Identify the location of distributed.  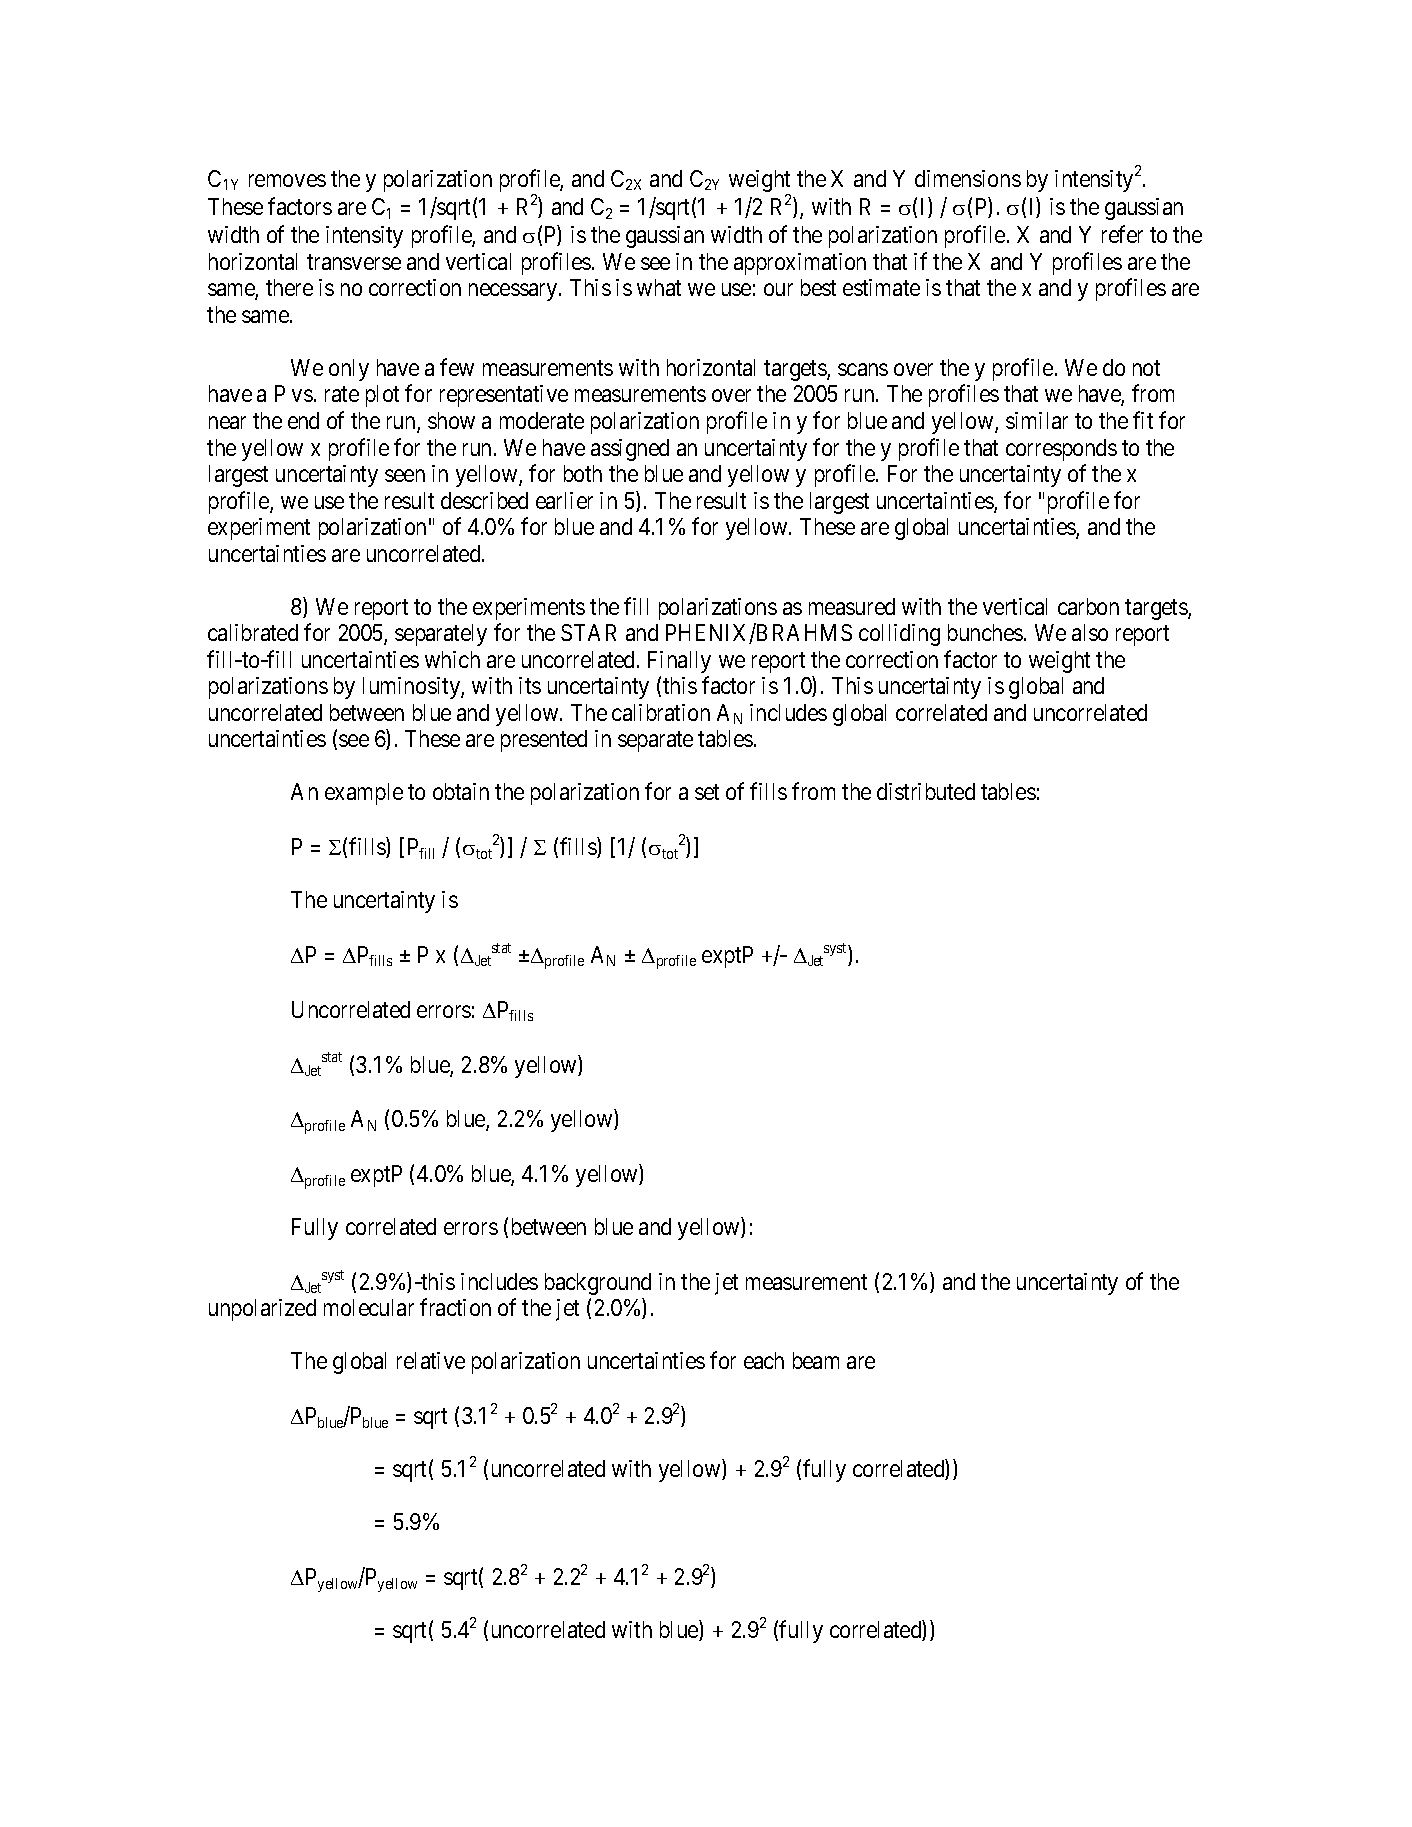
(926, 791).
